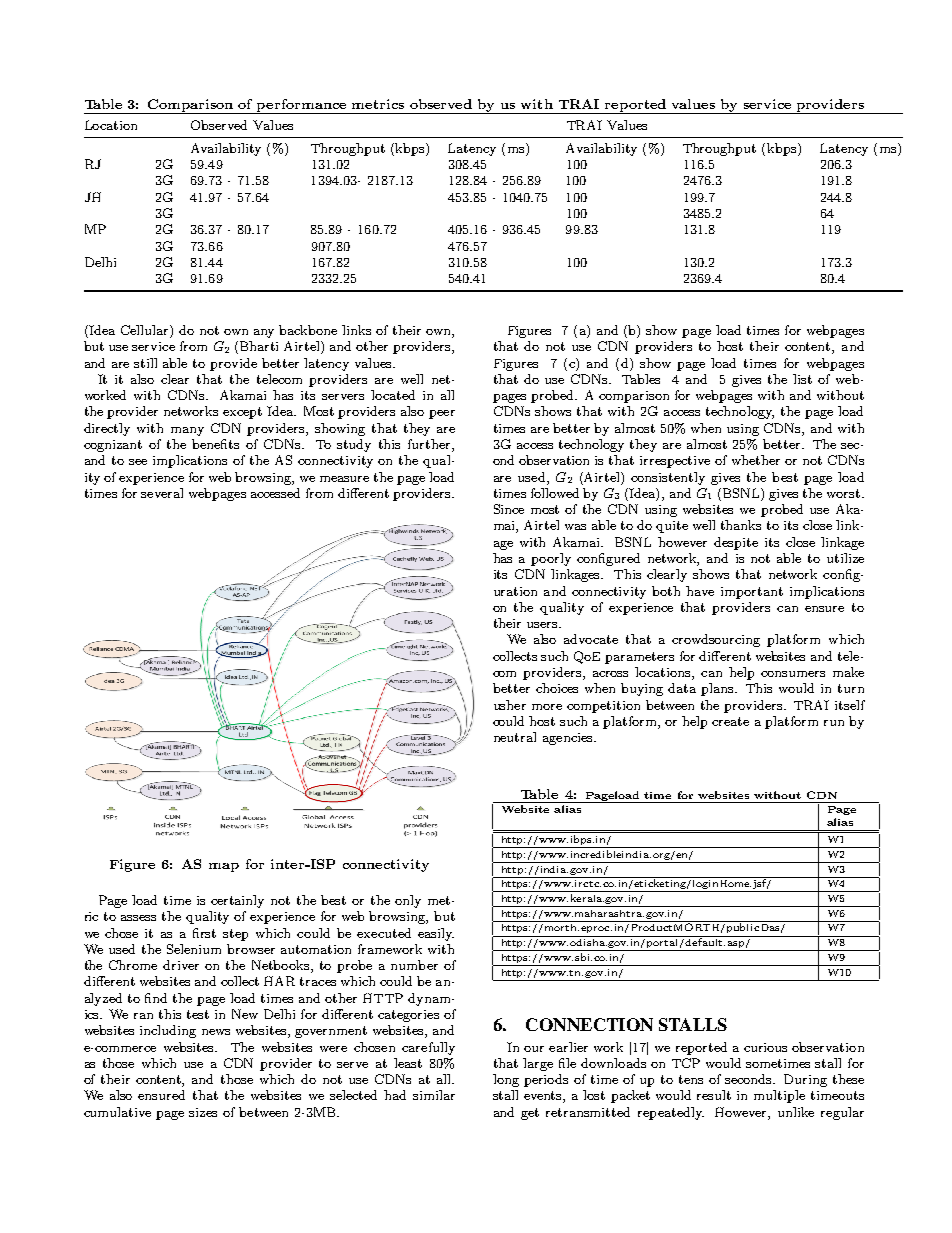 The height and width of the screenshot is (1233, 952). Describe the element at coordinates (378, 104) in the screenshot. I see `metrics` at that location.
